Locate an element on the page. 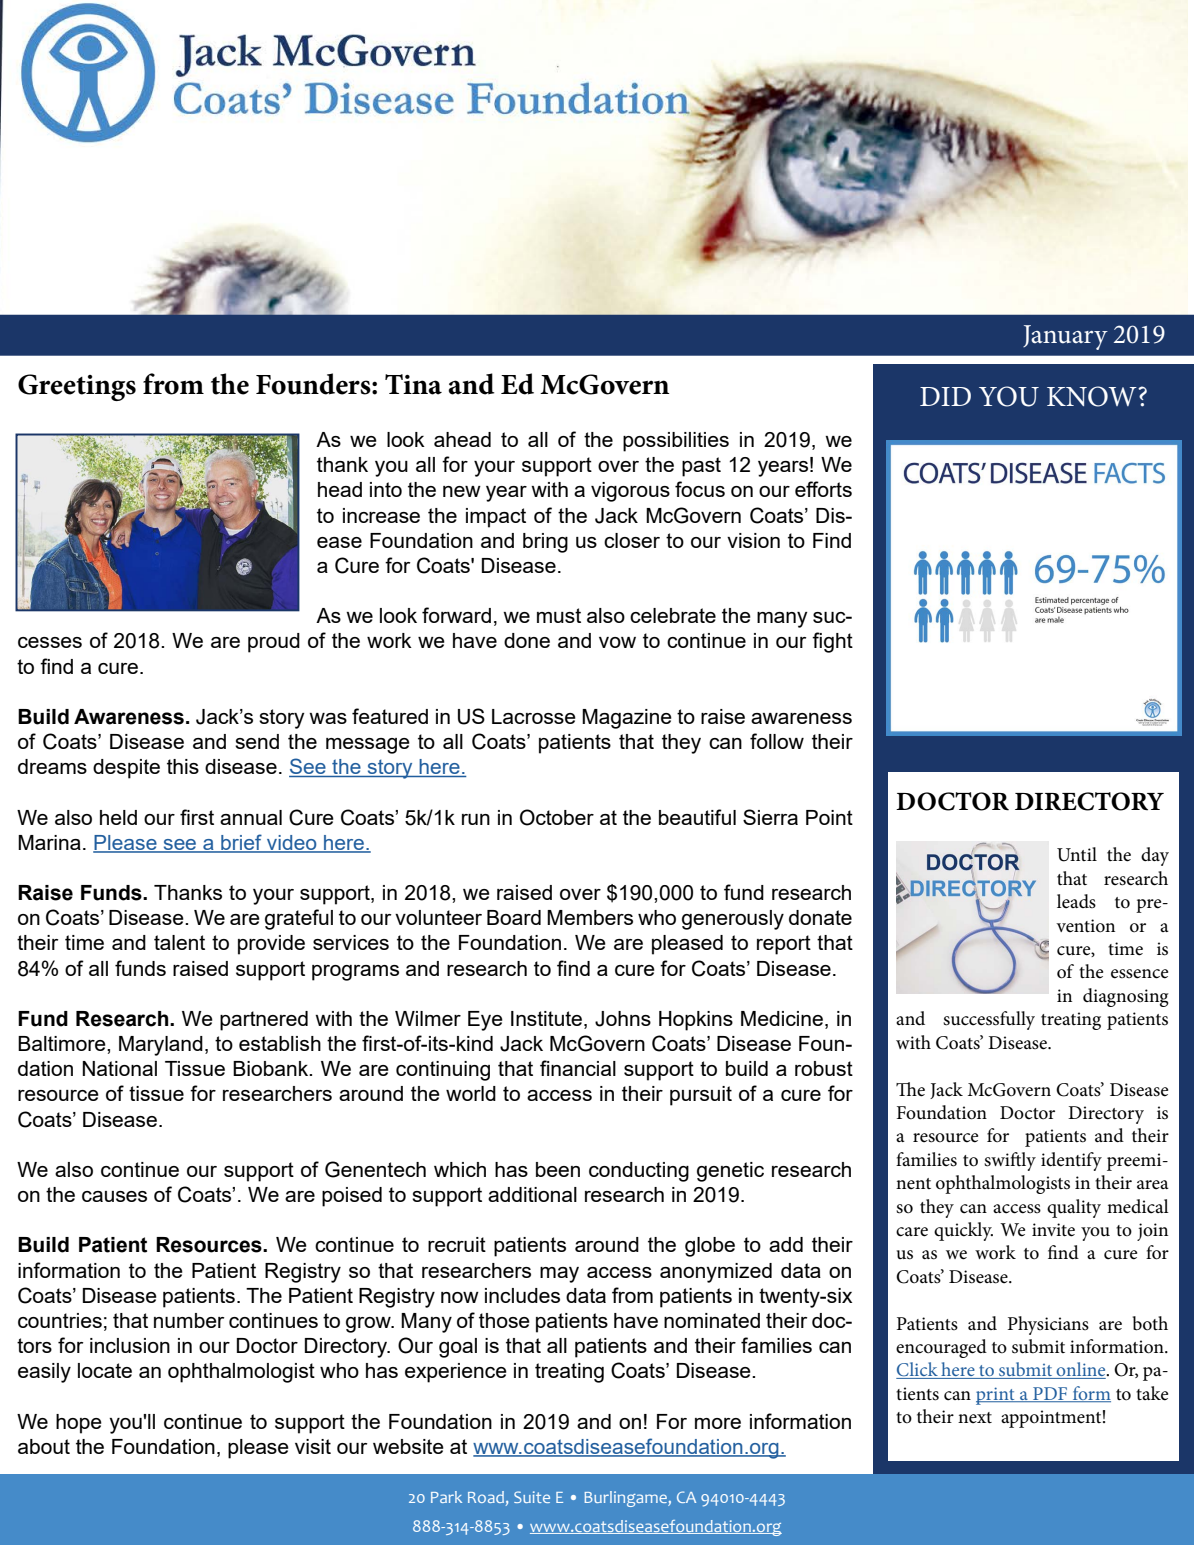  Greetings is located at coordinates (77, 387).
